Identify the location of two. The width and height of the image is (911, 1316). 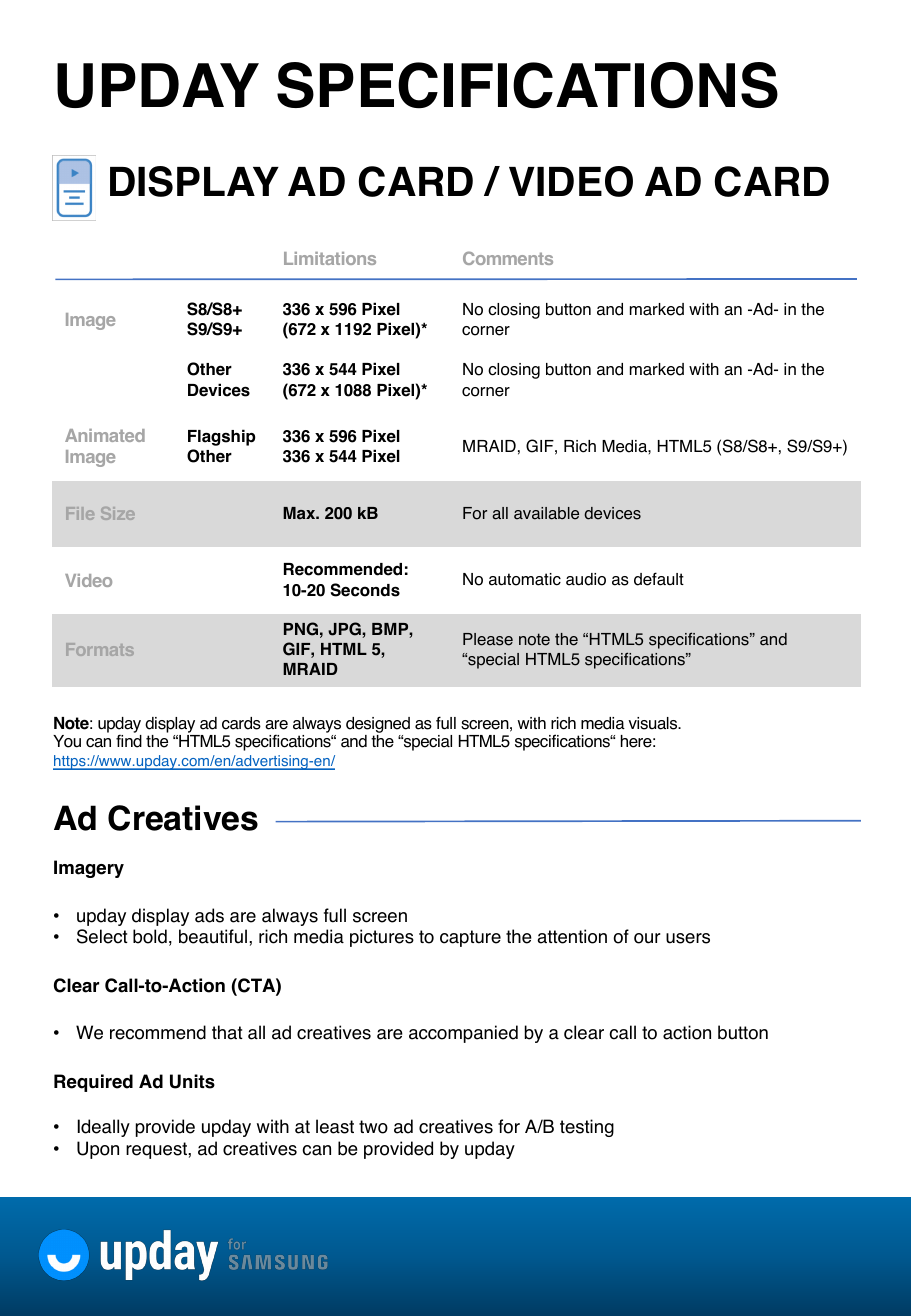
(373, 1127).
